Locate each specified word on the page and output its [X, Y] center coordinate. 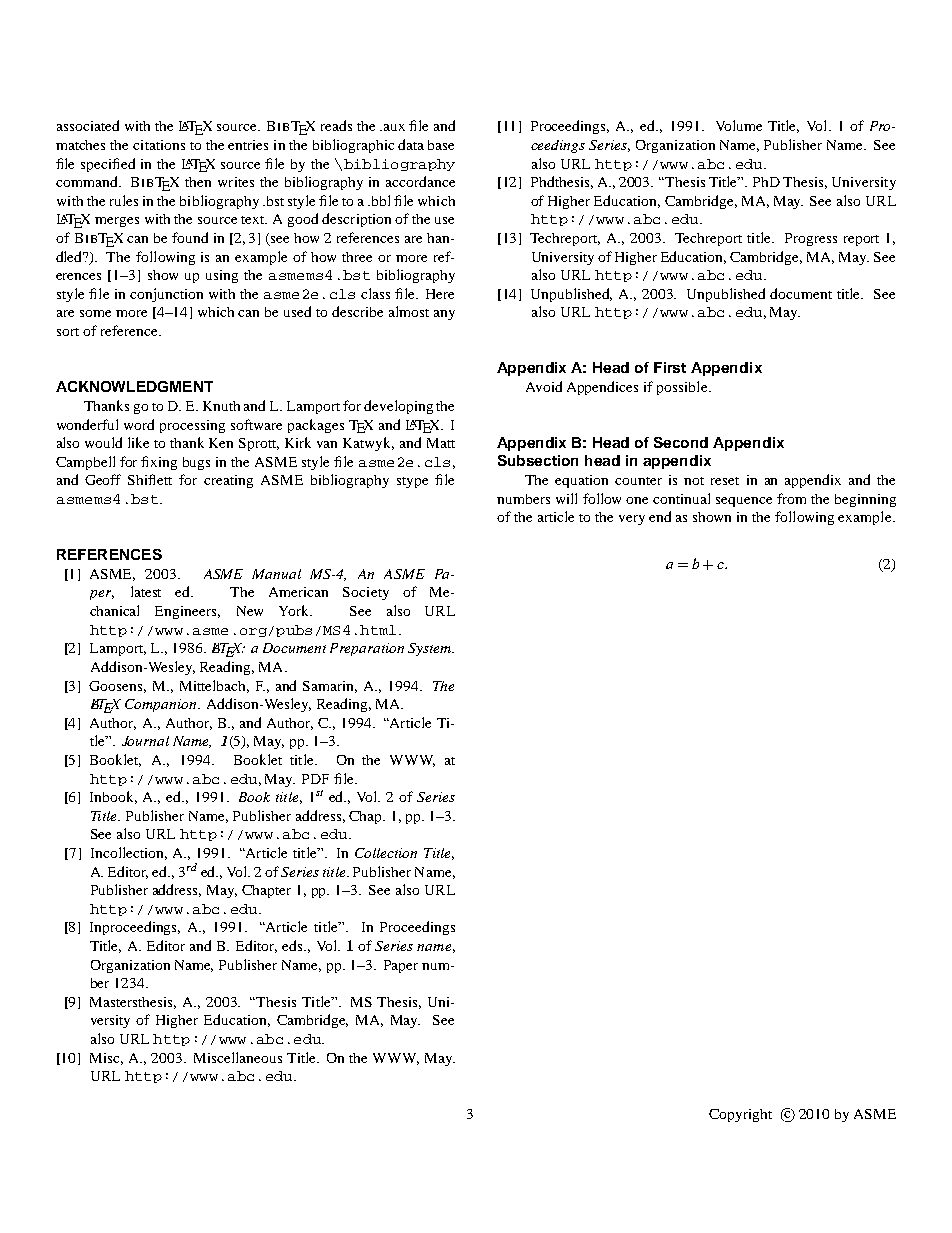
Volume [739, 125]
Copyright [740, 1115]
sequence [744, 502]
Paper [401, 966]
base [441, 145]
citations [159, 145]
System [431, 649]
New [250, 611]
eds [293, 945]
